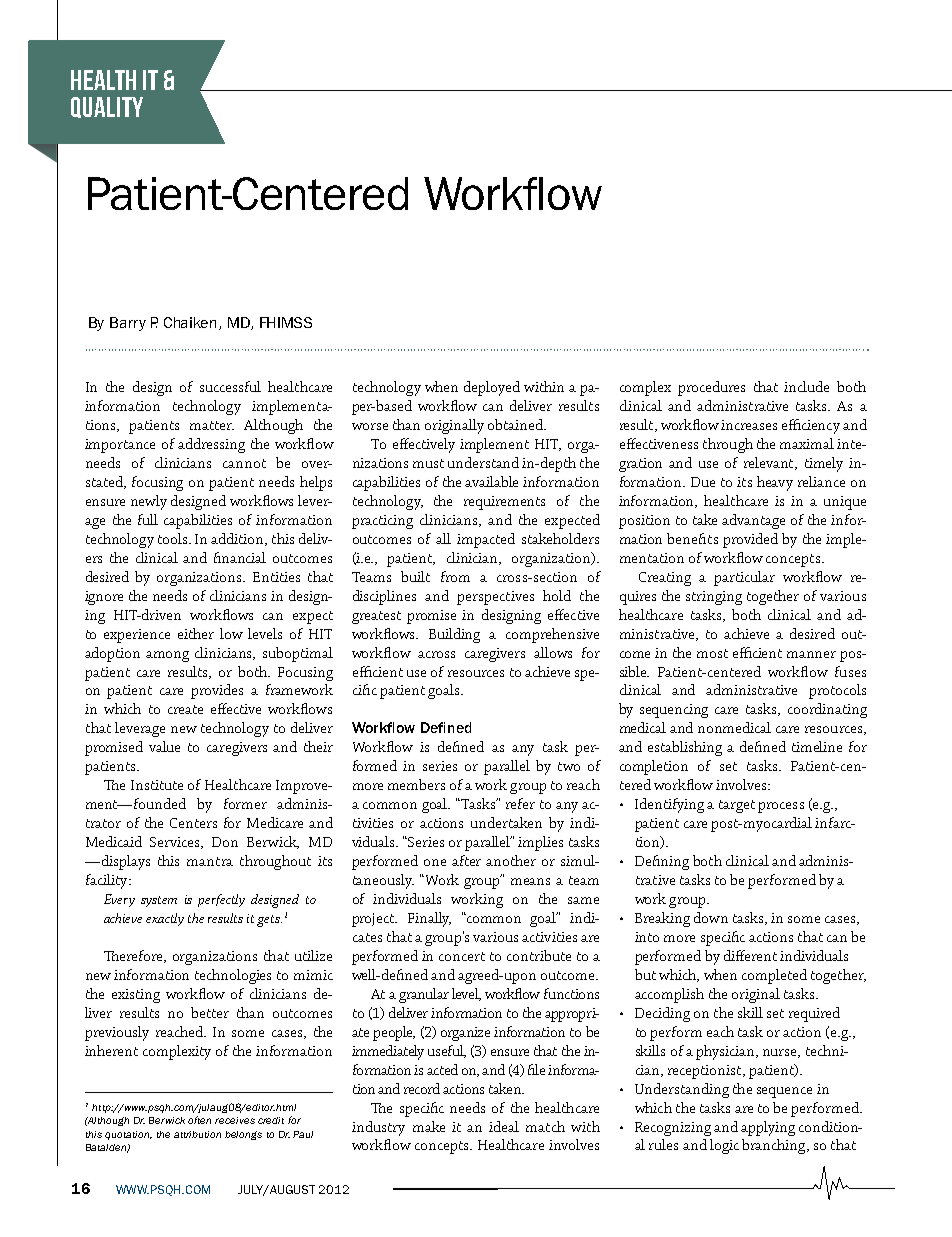 The image size is (952, 1237). What do you see at coordinates (492, 388) in the document?
I see `deployed` at bounding box center [492, 388].
